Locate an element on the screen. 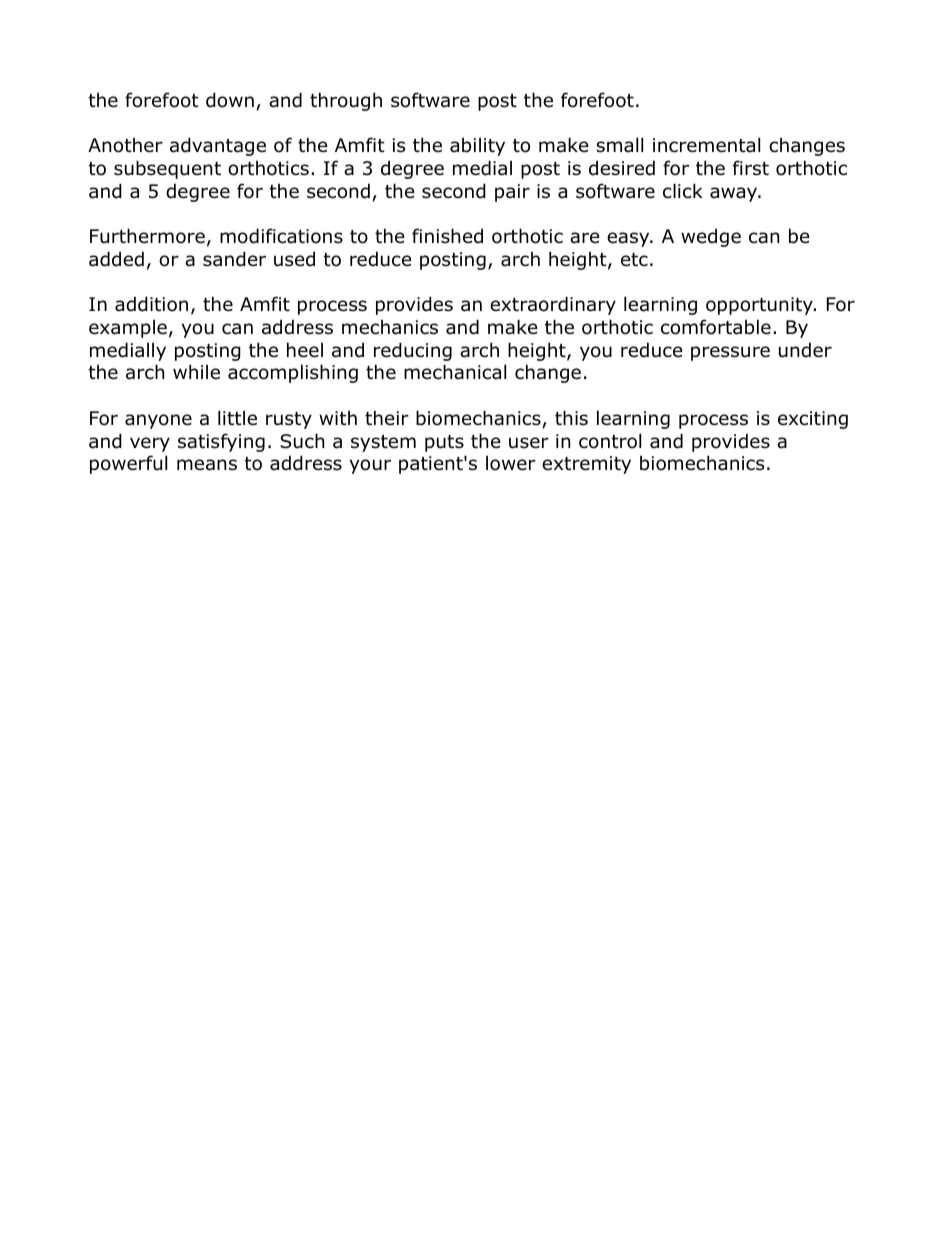  while is located at coordinates (196, 372).
